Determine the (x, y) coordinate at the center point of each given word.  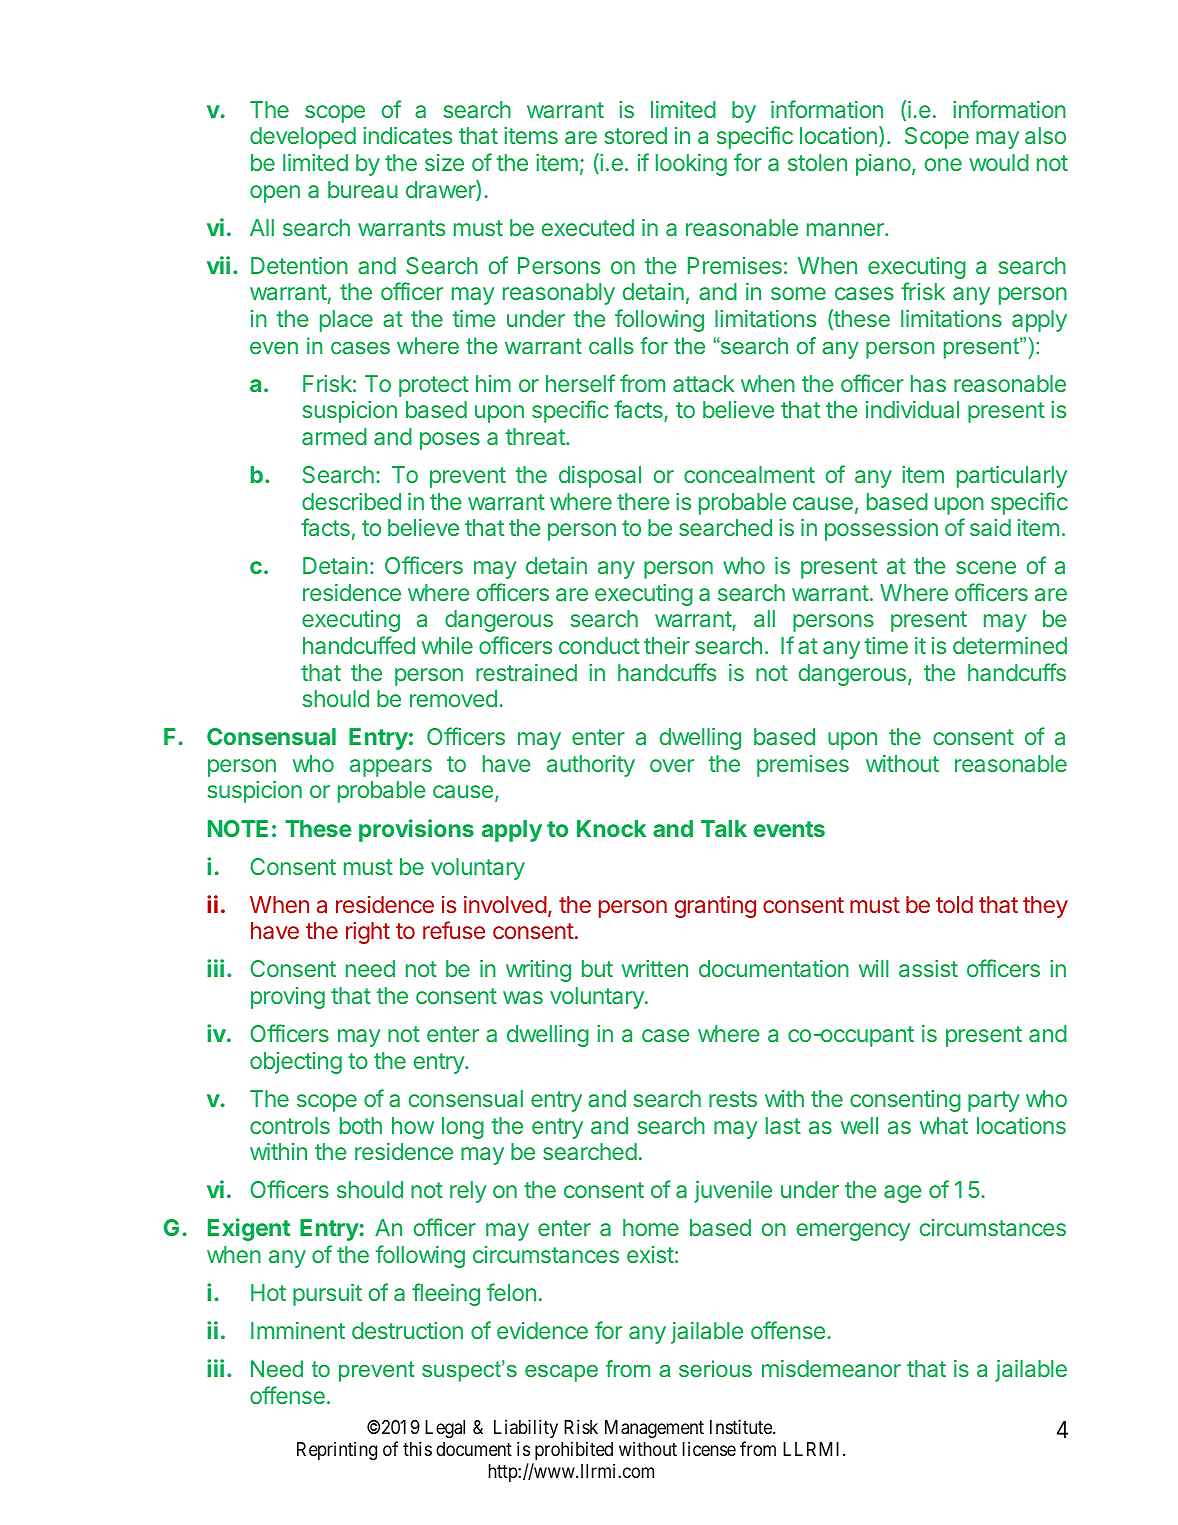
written (655, 968)
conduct (599, 645)
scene (986, 567)
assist (928, 968)
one (943, 164)
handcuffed (359, 645)
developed (303, 138)
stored (635, 135)
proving (288, 998)
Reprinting (337, 1450)
